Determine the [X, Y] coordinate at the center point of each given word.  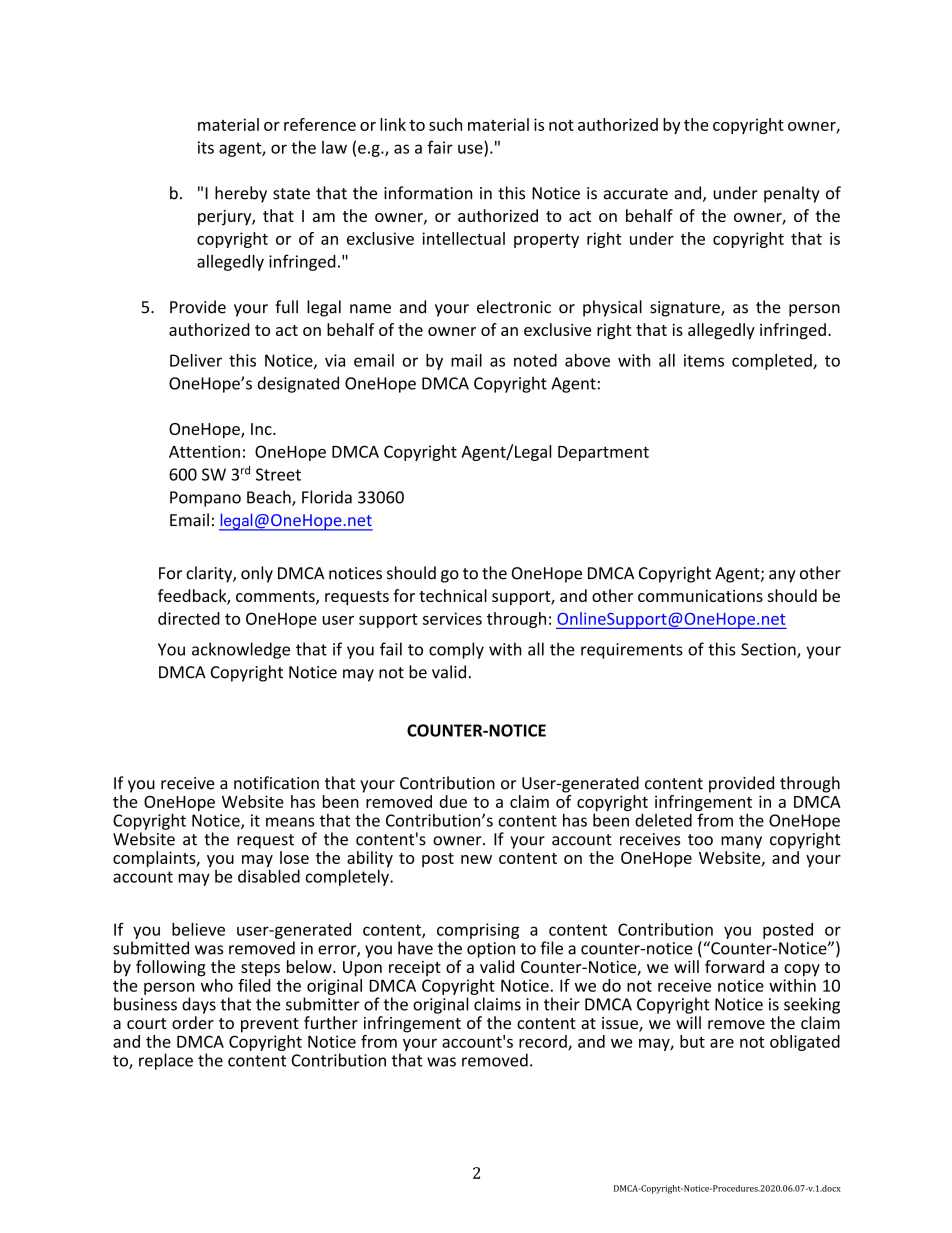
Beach [270, 498]
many [741, 842]
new [476, 859]
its [206, 147]
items [704, 360]
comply [456, 650]
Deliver [196, 360]
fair [440, 147]
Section [769, 650]
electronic [514, 307]
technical [453, 595]
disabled [269, 876]
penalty [792, 194]
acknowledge [241, 650]
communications [700, 596]
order [193, 1022]
